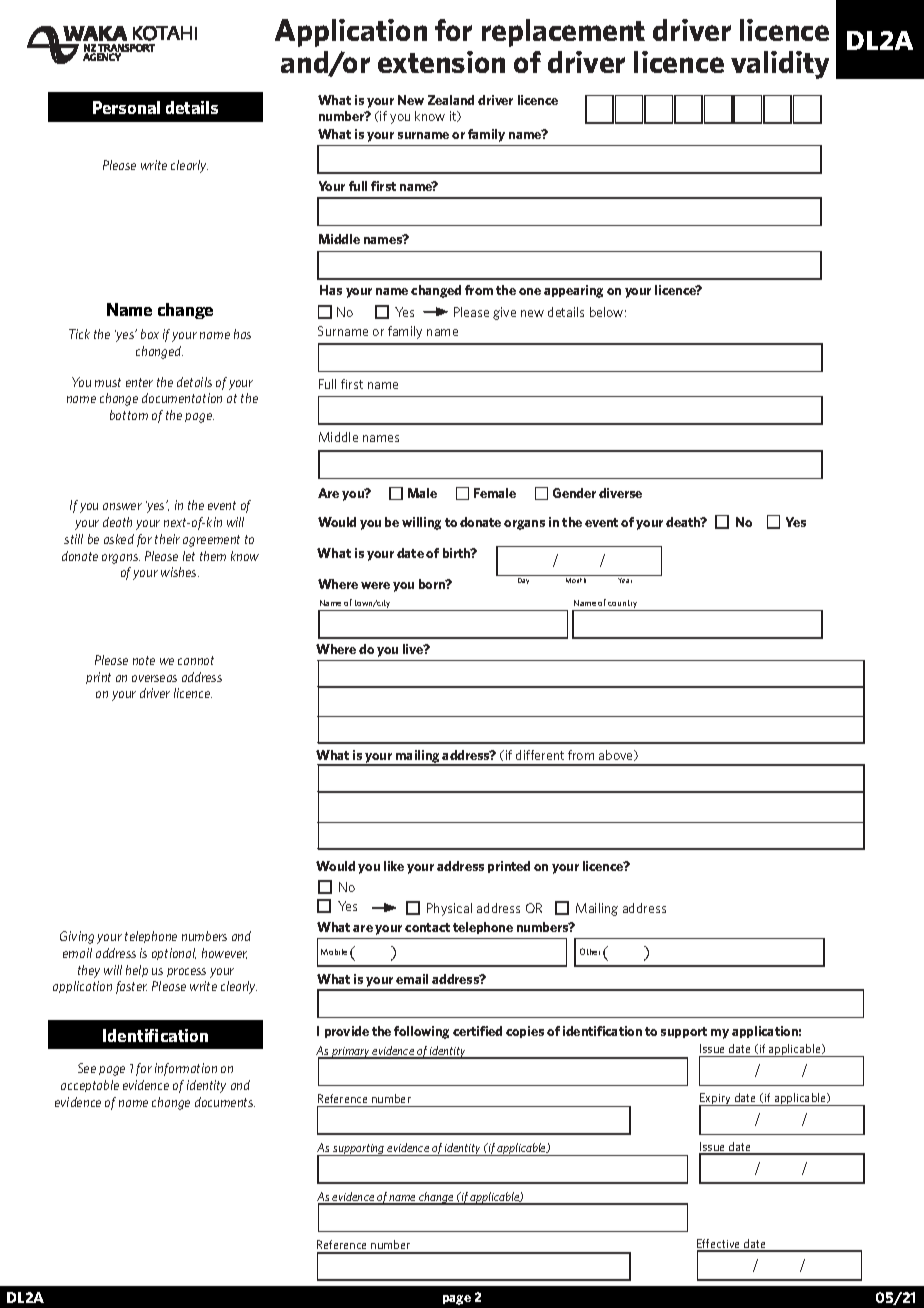 The image size is (924, 1308). I want to click on extension, so click(441, 62).
